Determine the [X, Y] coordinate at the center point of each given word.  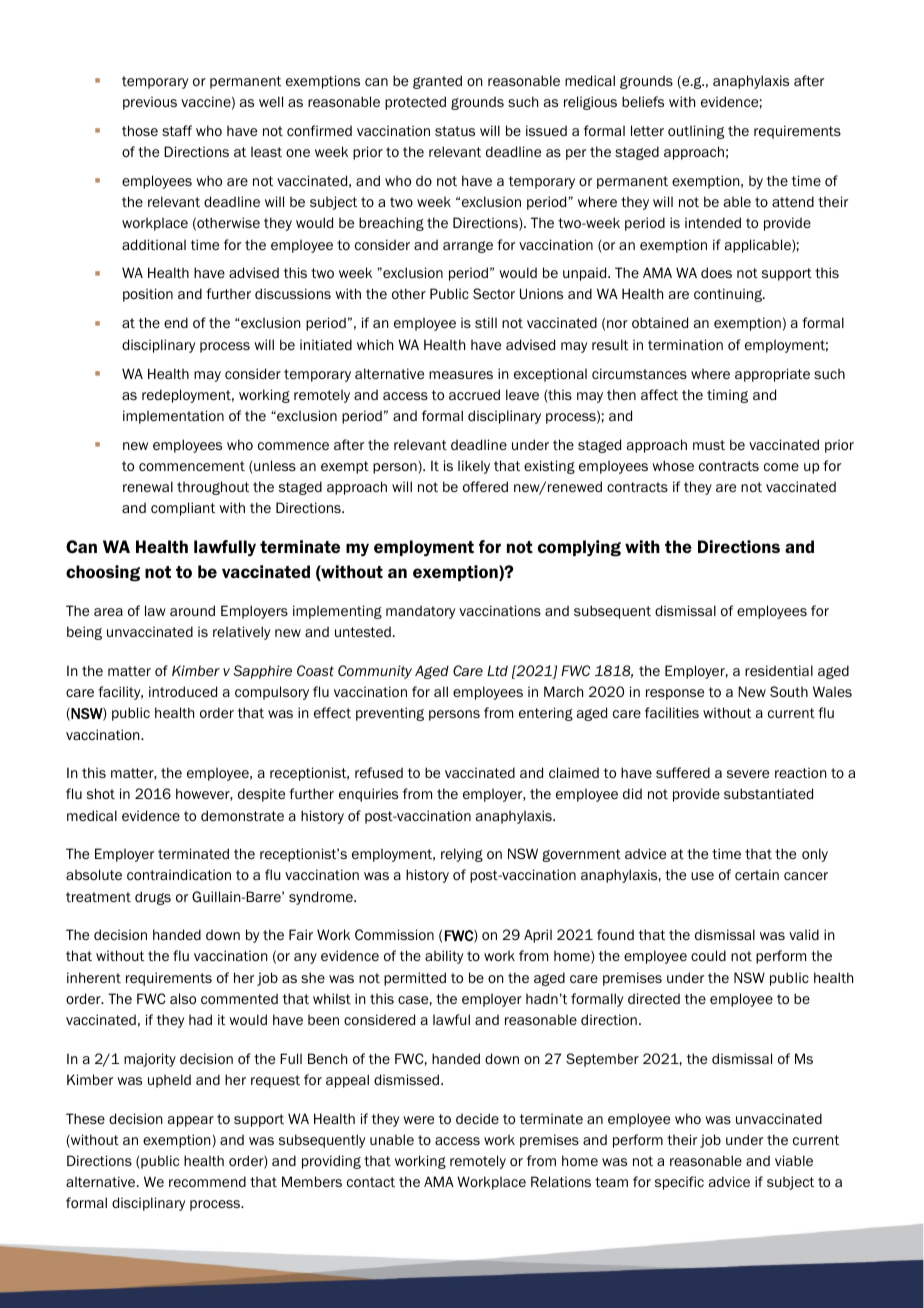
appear [191, 1121]
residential [779, 670]
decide [477, 1118]
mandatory [420, 612]
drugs [153, 898]
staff [177, 130]
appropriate [772, 375]
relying [462, 855]
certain [757, 874]
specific [679, 1183]
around [192, 610]
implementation [173, 417]
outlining [696, 132]
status [455, 131]
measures [461, 375]
